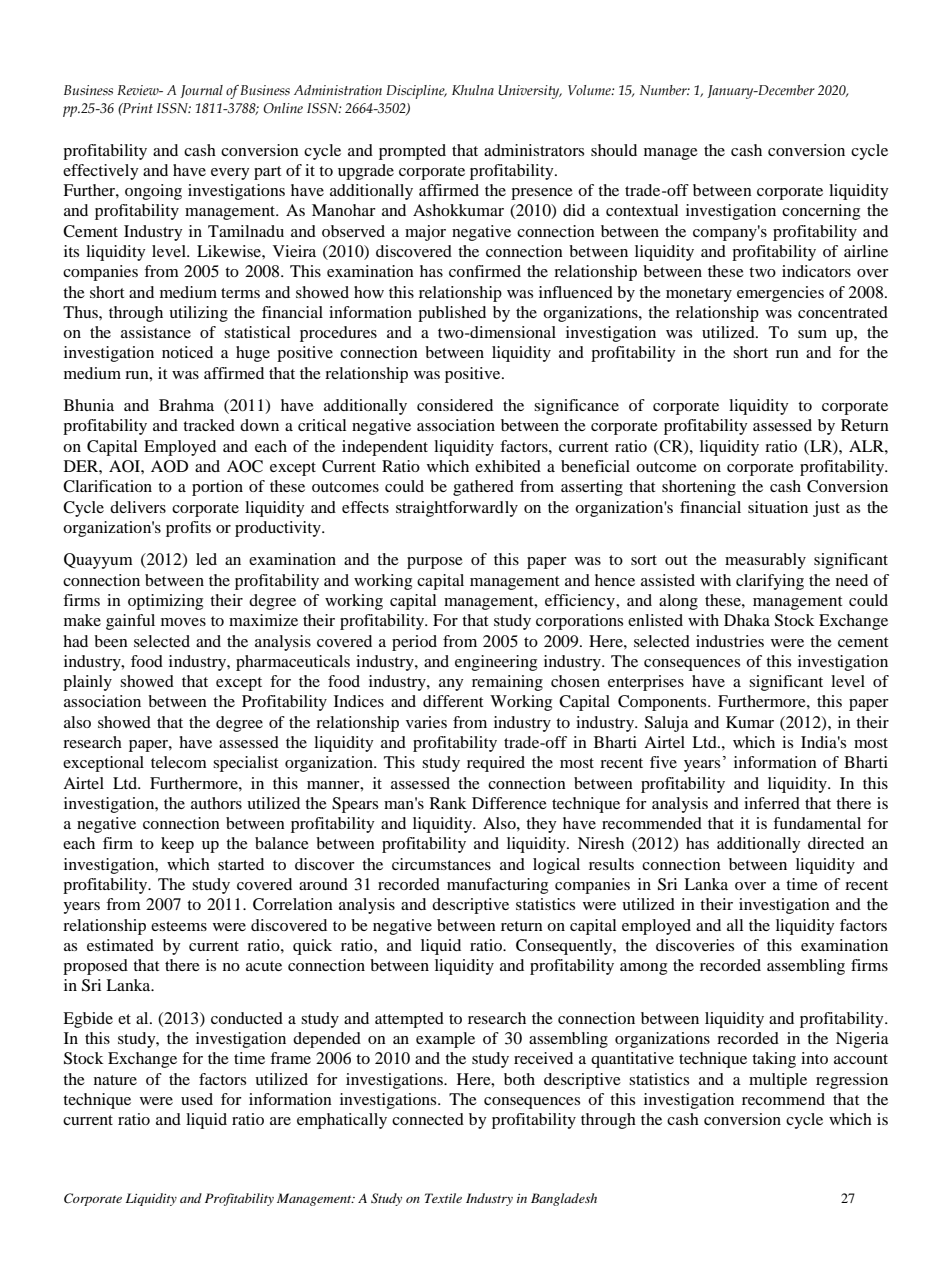 The height and width of the screenshot is (1270, 952). I want to click on moves, so click(183, 622).
